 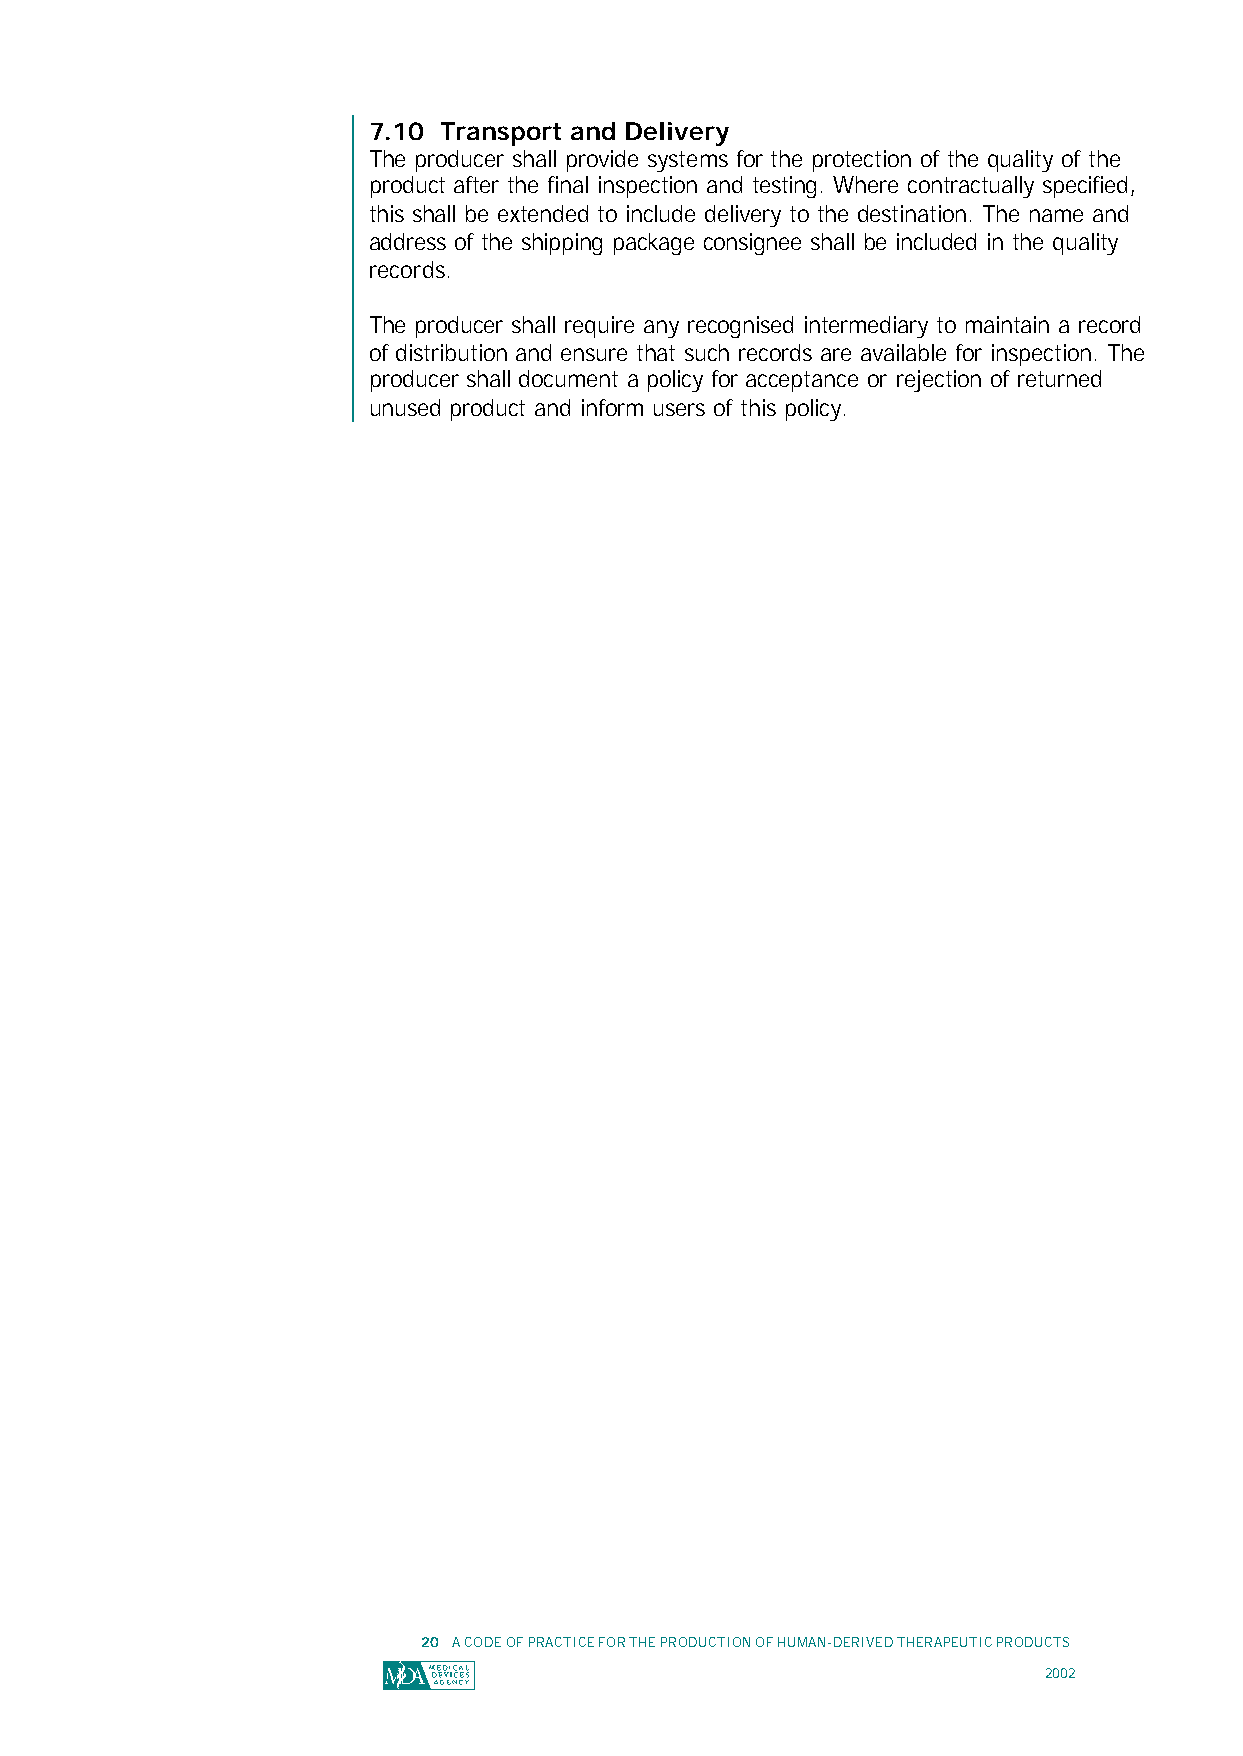 What do you see at coordinates (971, 187) in the screenshot?
I see `contractually` at bounding box center [971, 187].
